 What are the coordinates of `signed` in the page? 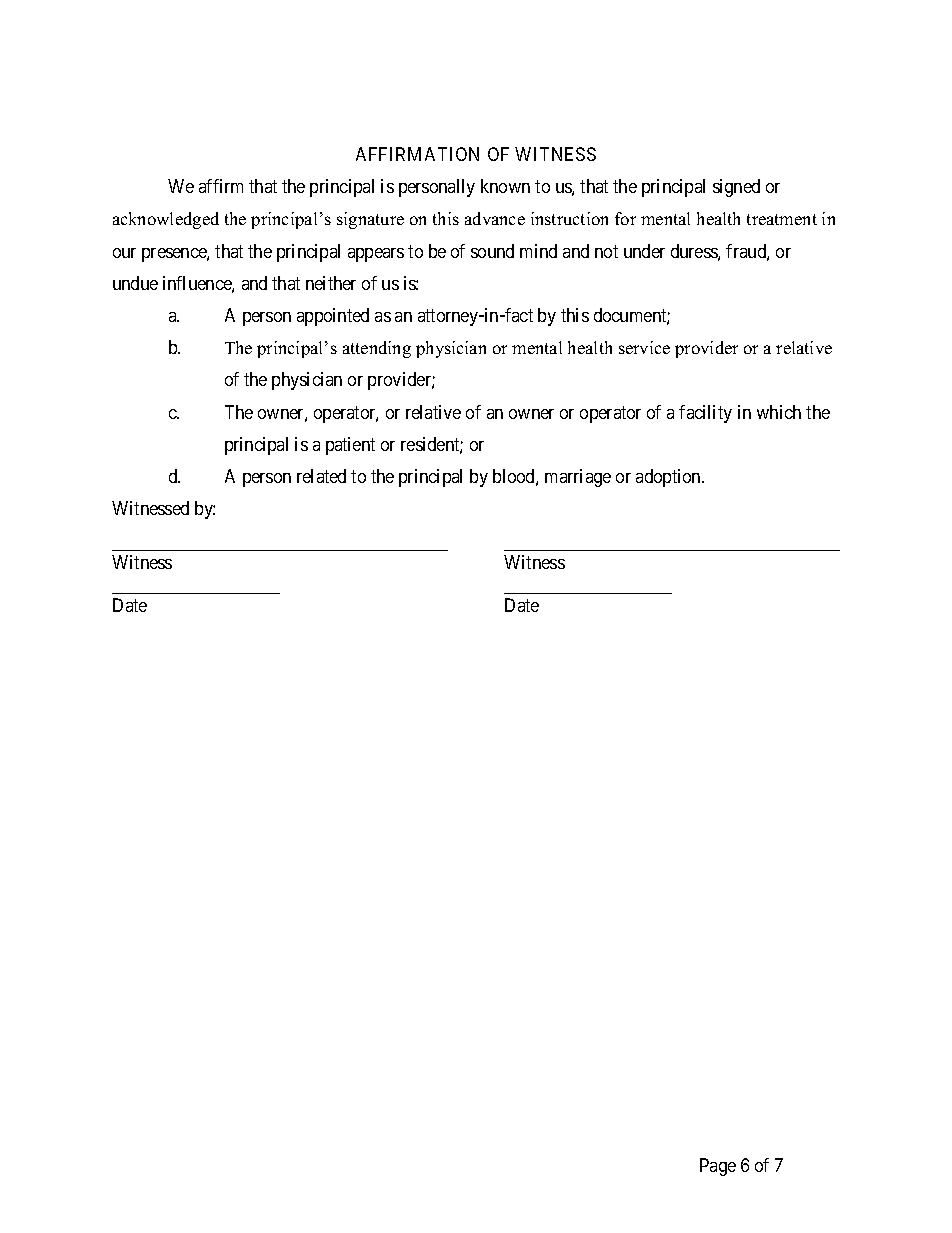 It's located at (736, 188).
